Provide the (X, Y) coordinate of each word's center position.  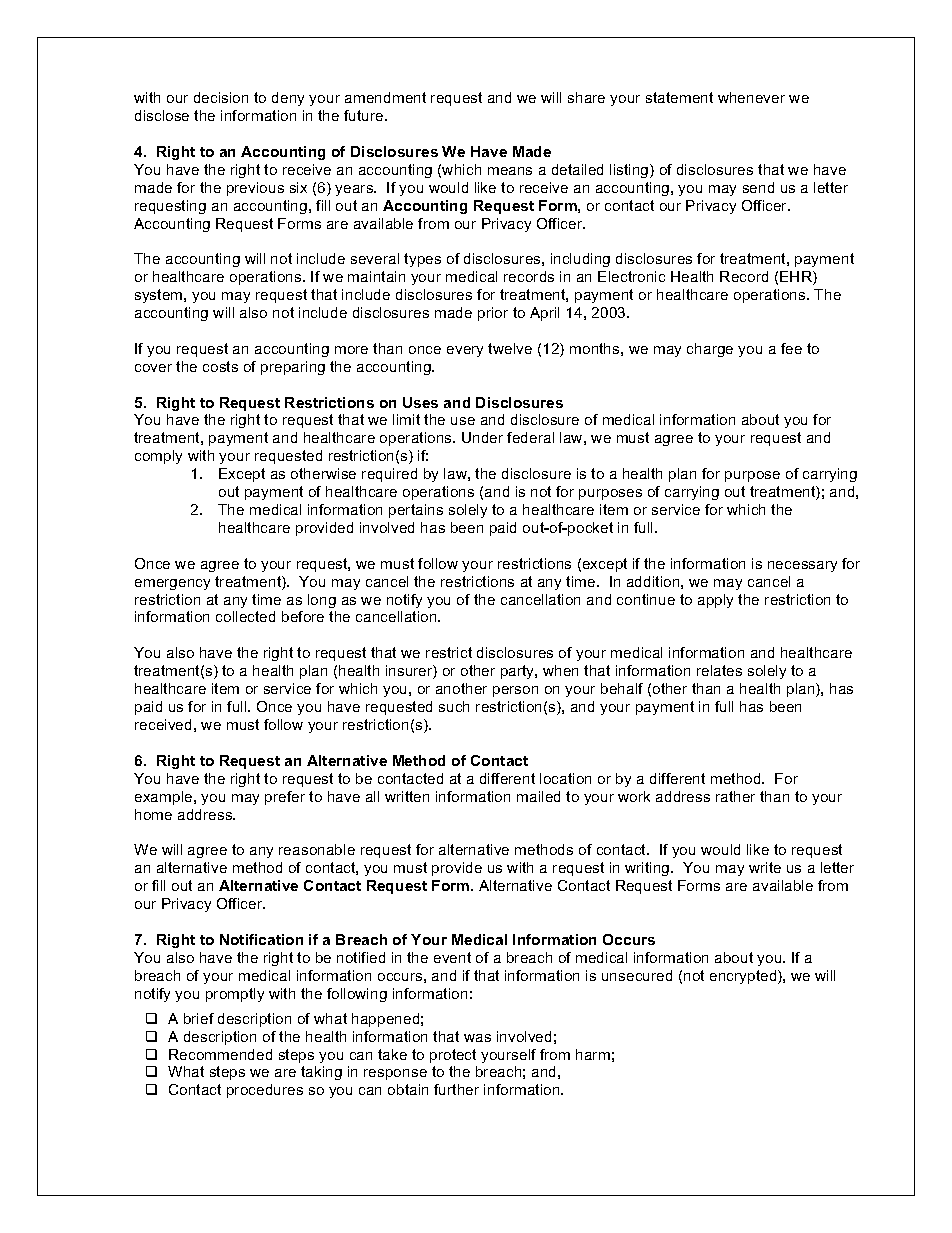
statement (679, 97)
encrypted (744, 977)
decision (221, 97)
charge (710, 350)
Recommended (220, 1054)
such (454, 706)
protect (453, 1056)
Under (482, 437)
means (510, 171)
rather (735, 796)
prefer (285, 798)
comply (158, 457)
